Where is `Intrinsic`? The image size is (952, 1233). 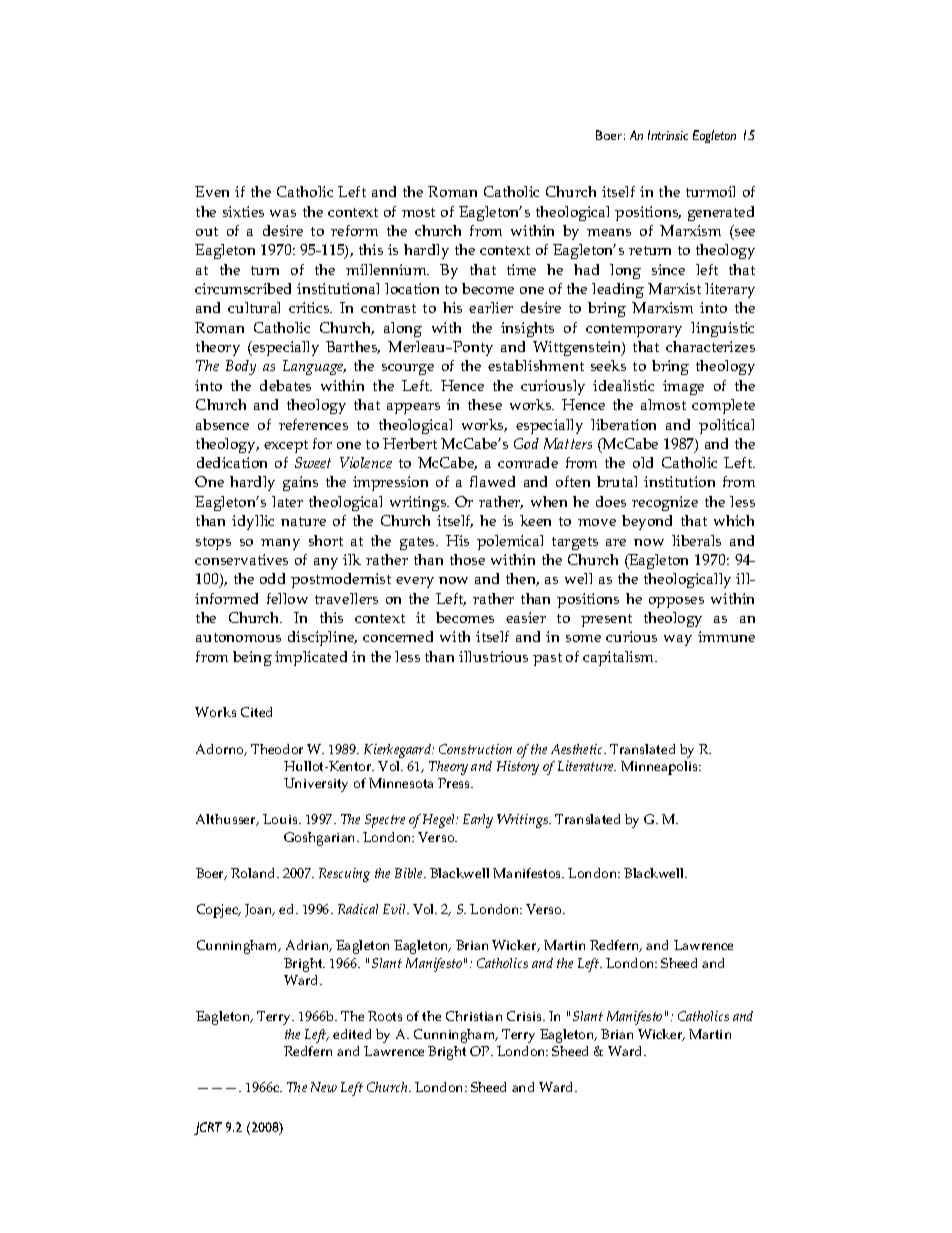 Intrinsic is located at coordinates (668, 135).
